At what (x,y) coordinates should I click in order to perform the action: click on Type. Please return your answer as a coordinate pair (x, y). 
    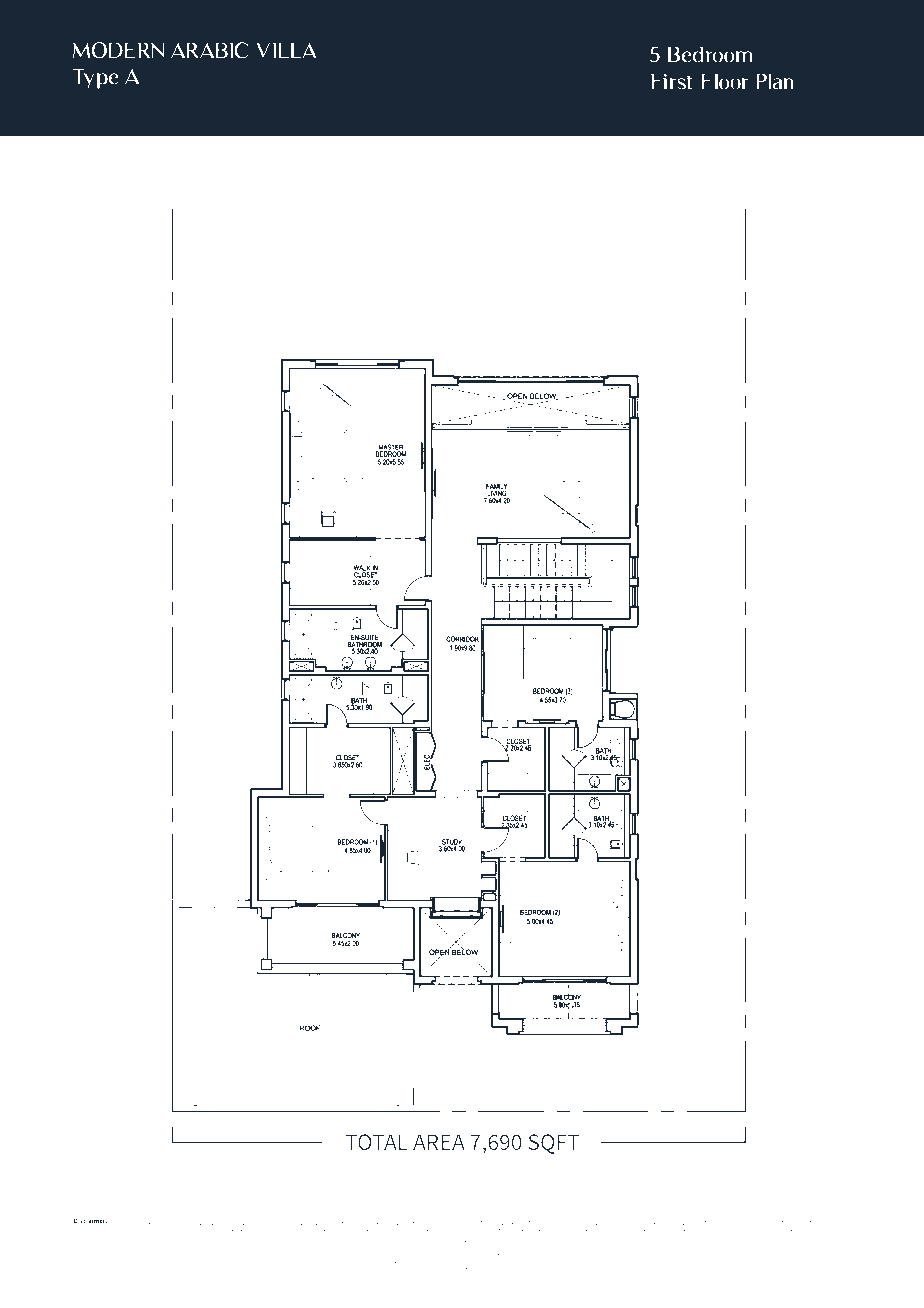
    Looking at the image, I should click on (95, 78).
